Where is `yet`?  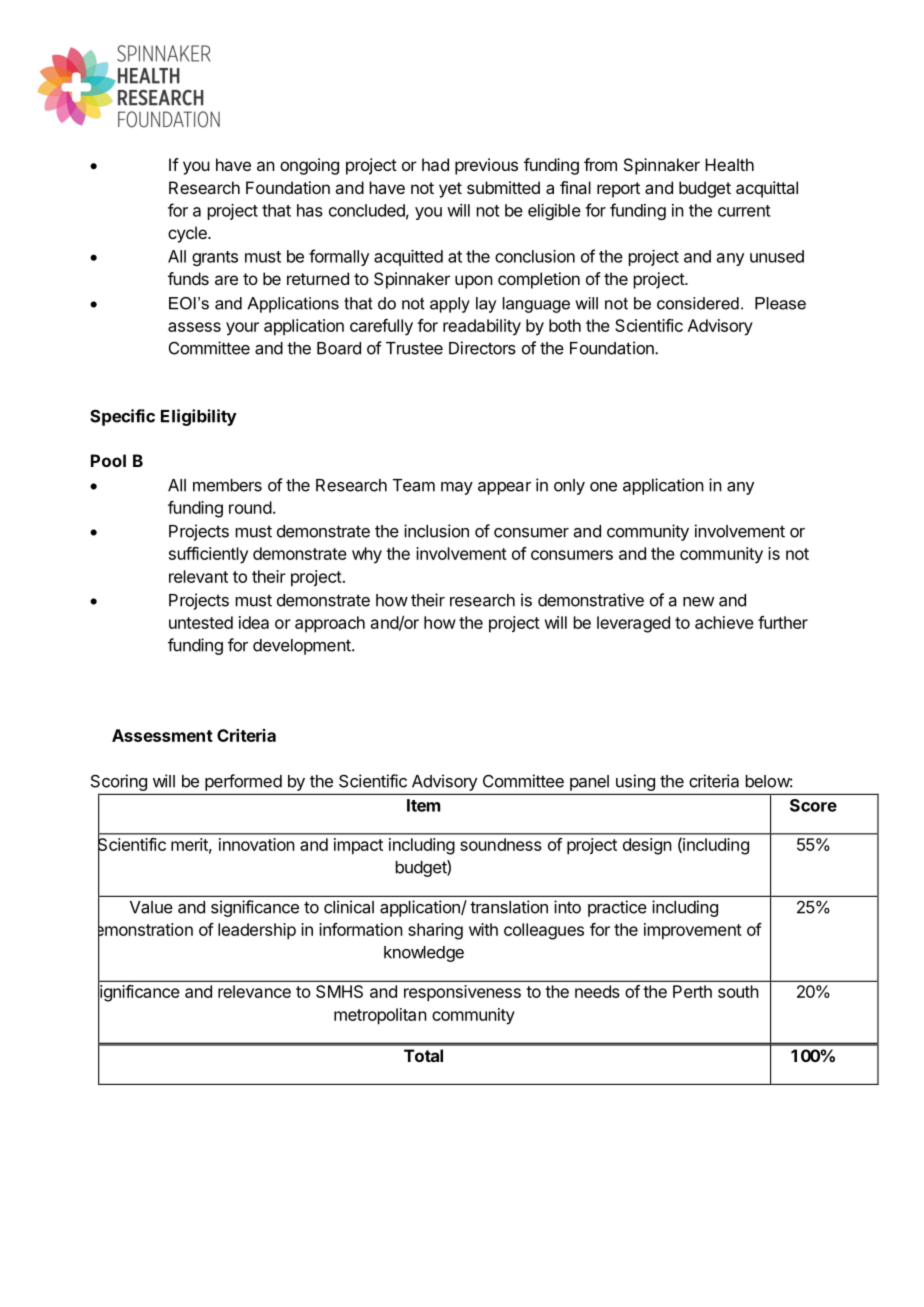 yet is located at coordinates (450, 190).
